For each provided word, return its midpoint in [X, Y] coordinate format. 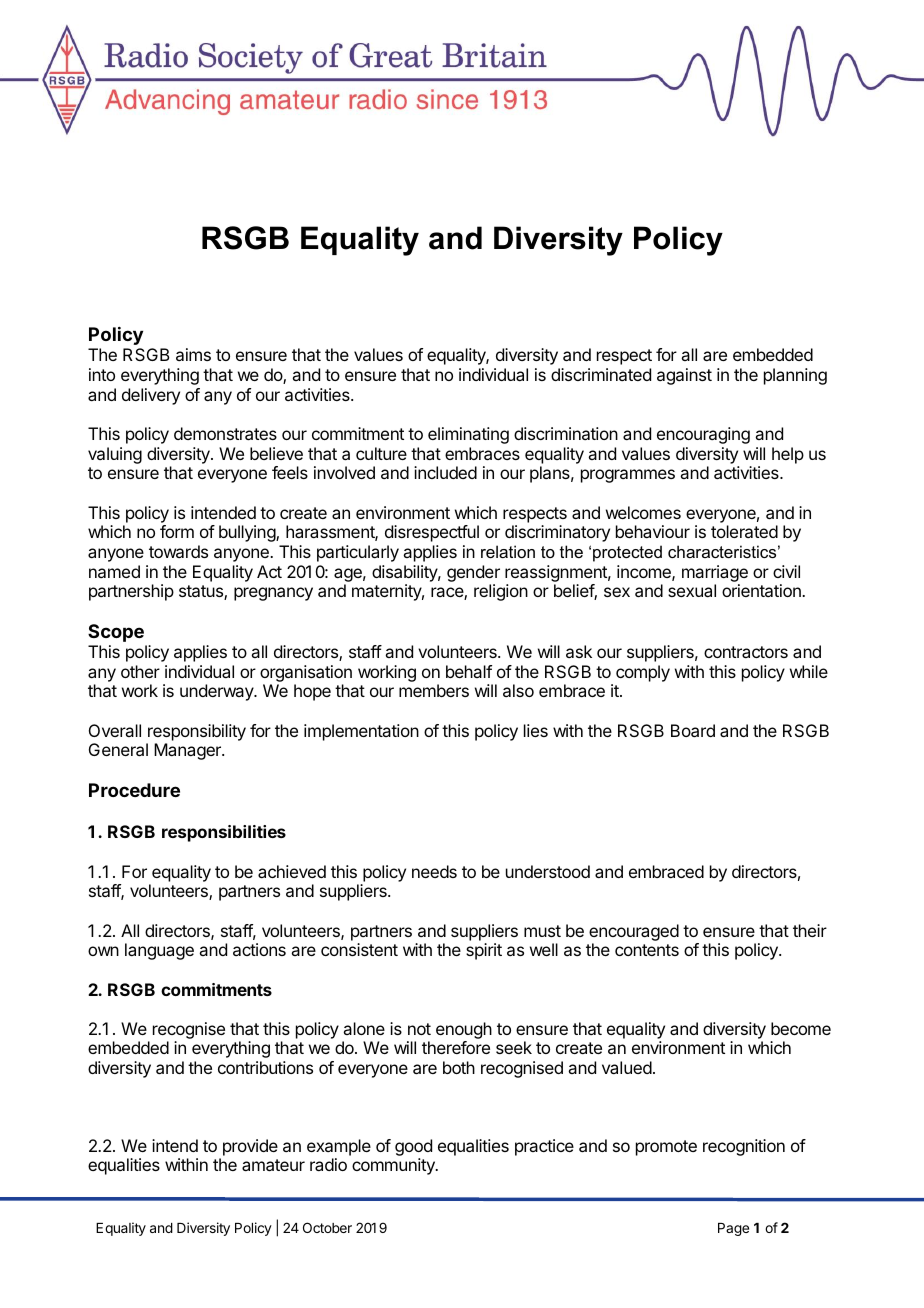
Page [733, 1229]
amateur [273, 1165]
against [684, 376]
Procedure [134, 790]
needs [434, 871]
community [394, 1166]
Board [693, 730]
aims [193, 354]
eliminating [468, 435]
